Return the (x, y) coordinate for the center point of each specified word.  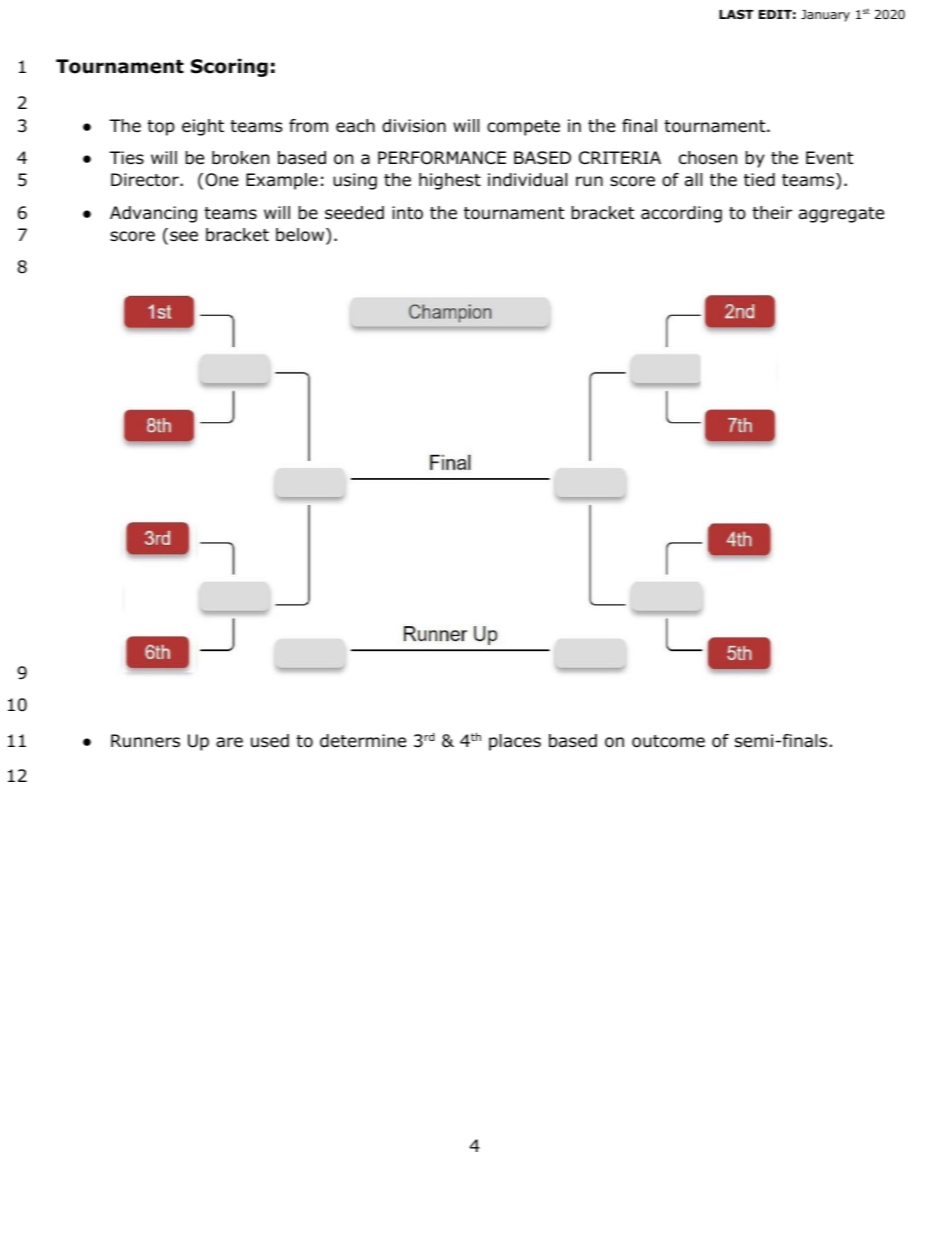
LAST (736, 14)
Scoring (229, 67)
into (407, 213)
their (772, 213)
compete (523, 128)
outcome (668, 741)
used (270, 741)
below (301, 236)
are (229, 742)
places (515, 742)
